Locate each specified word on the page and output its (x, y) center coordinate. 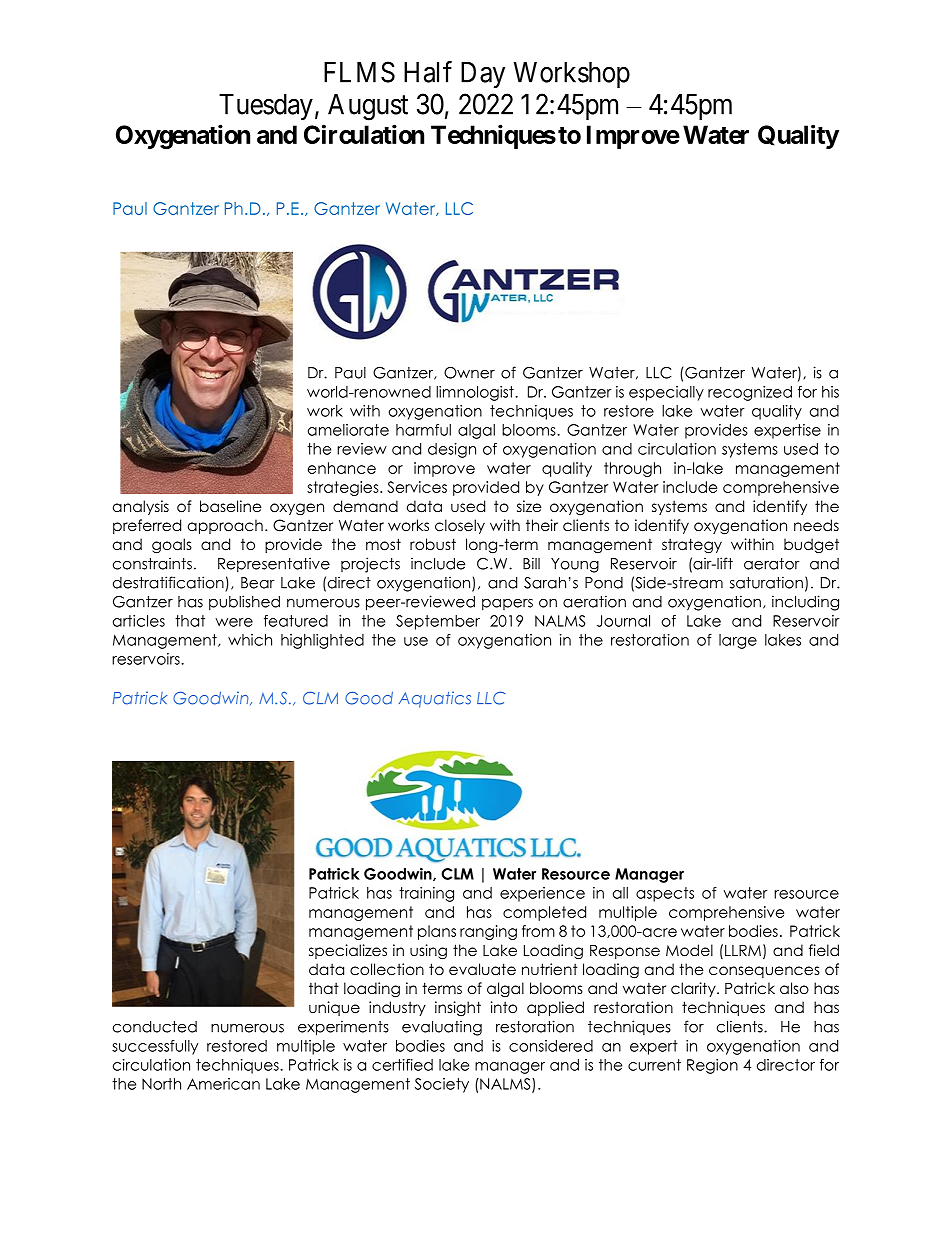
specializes (348, 951)
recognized (750, 393)
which (250, 640)
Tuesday (266, 107)
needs (816, 525)
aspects (665, 894)
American (223, 1084)
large (738, 641)
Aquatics (435, 699)
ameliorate (348, 430)
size (529, 506)
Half (428, 72)
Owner (469, 373)
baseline (231, 506)
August (368, 107)
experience (542, 894)
